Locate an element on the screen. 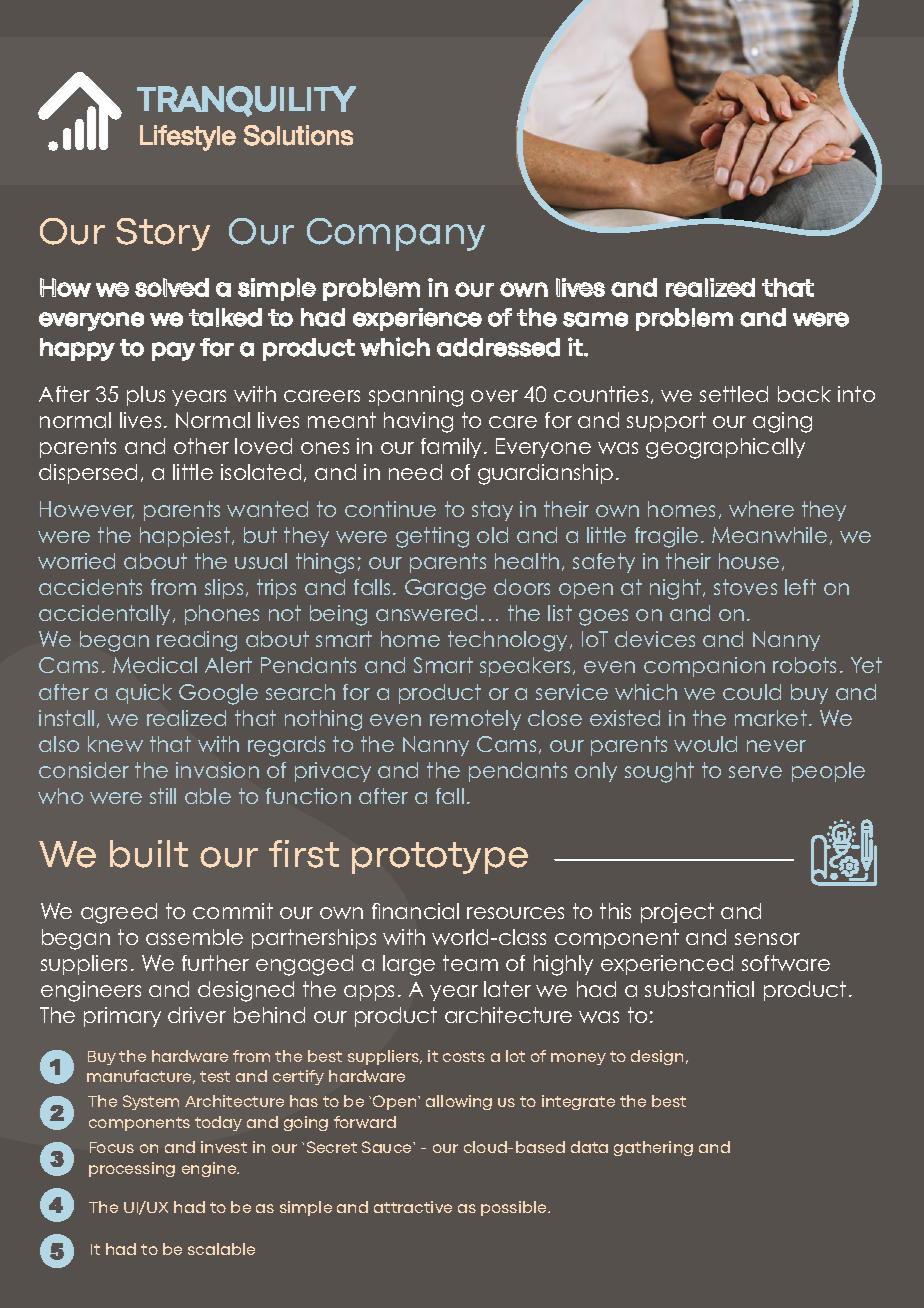 The height and width of the screenshot is (1308, 924). prototype is located at coordinates (440, 858).
